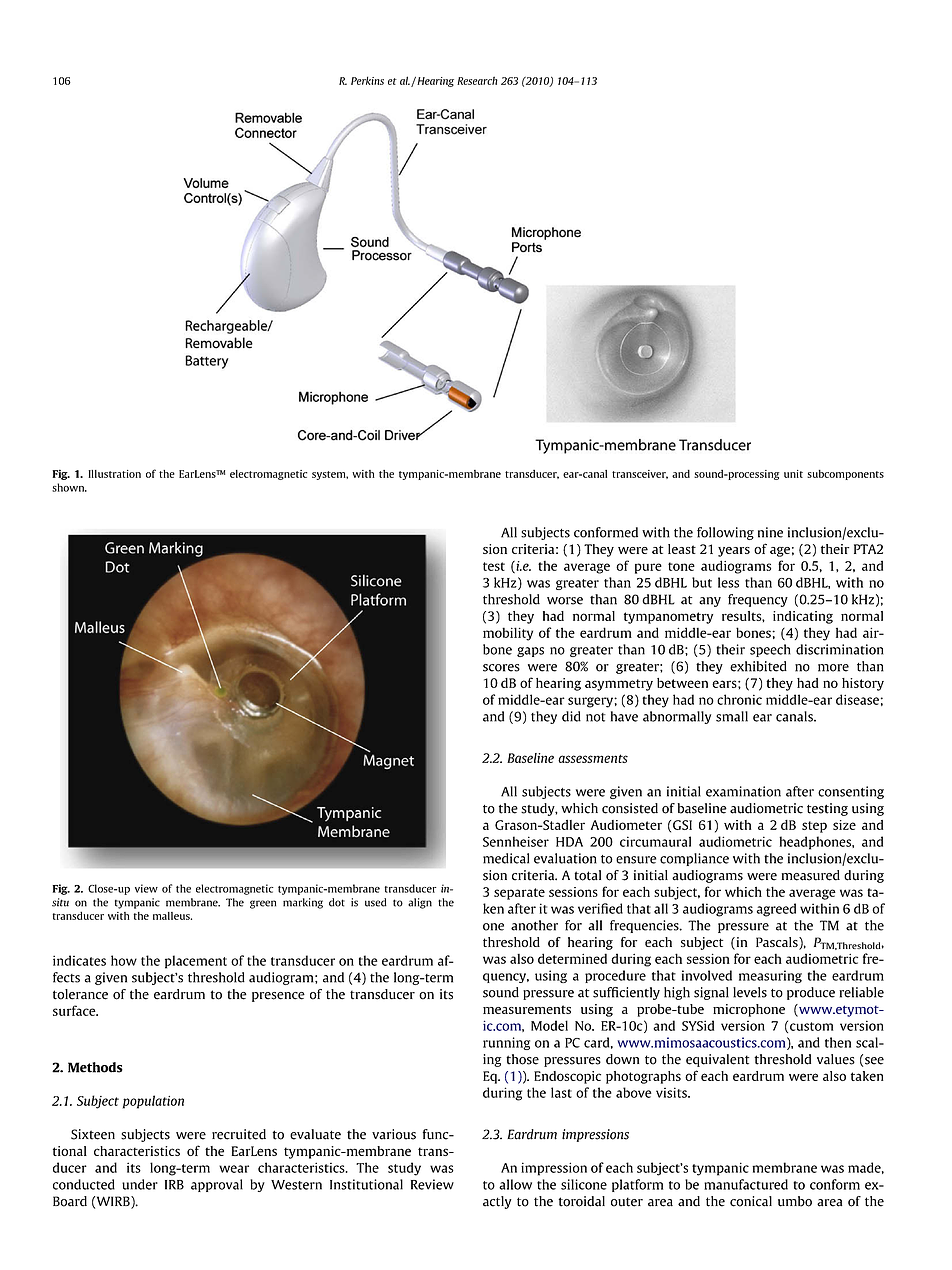 Image resolution: width=952 pixels, height=1270 pixels. What do you see at coordinates (196, 962) in the screenshot?
I see `placement` at bounding box center [196, 962].
